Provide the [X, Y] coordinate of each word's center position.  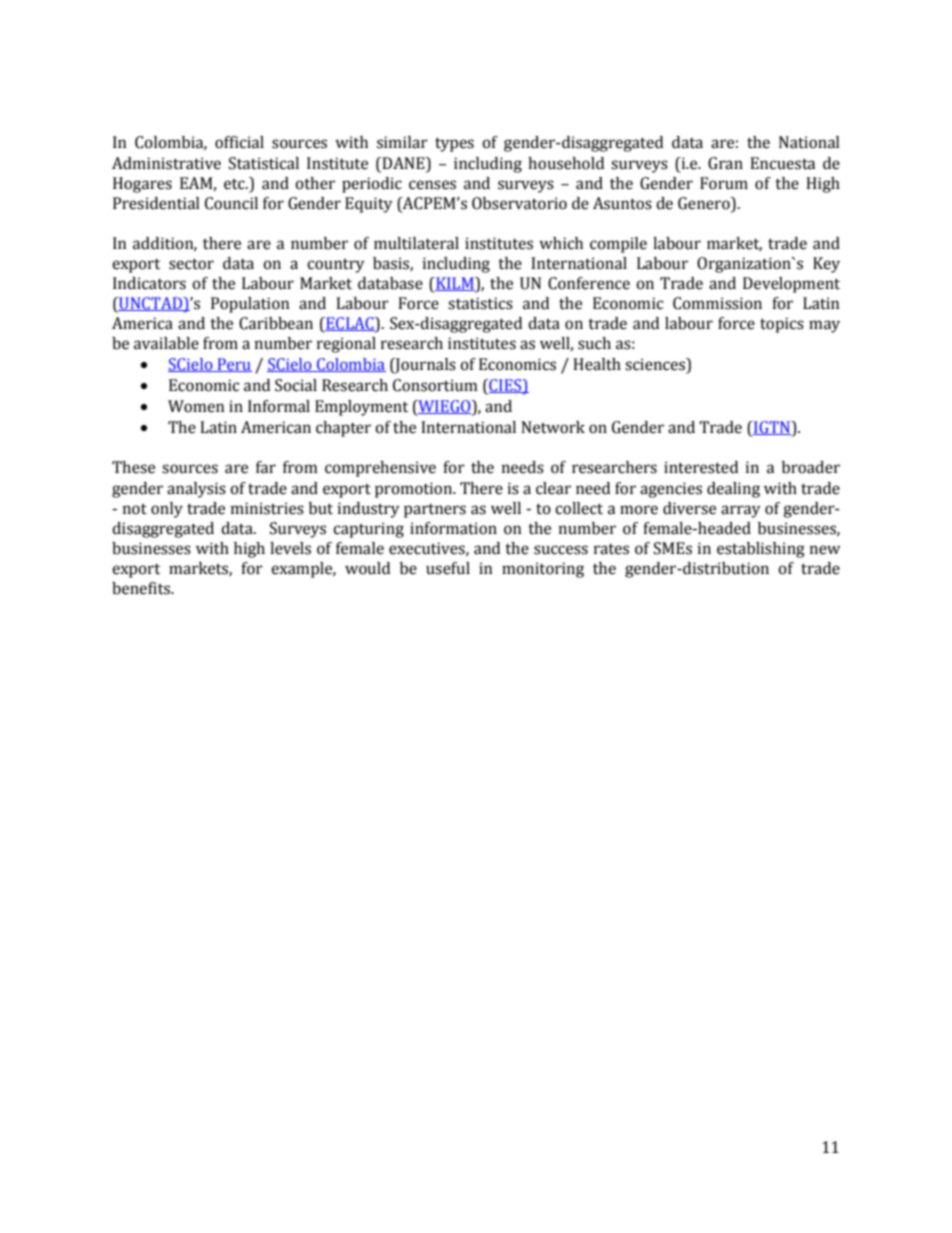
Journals [424, 366]
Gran [725, 163]
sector [191, 264]
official [239, 142]
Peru [233, 365]
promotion [415, 490]
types [454, 144]
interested [701, 467]
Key [826, 265]
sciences [656, 365]
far [266, 467]
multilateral [416, 243]
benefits [142, 588]
